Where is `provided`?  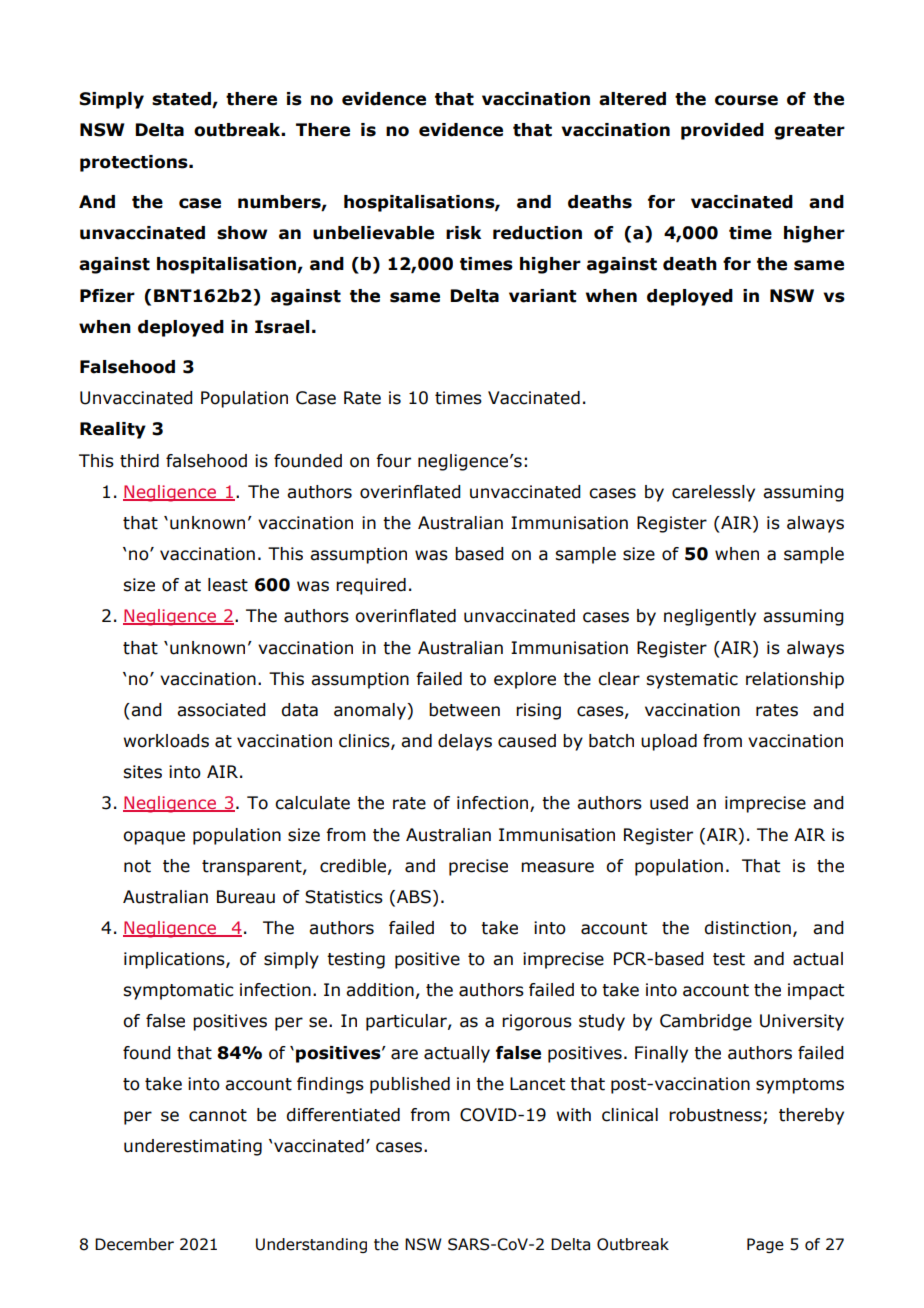 provided is located at coordinates (722, 131).
